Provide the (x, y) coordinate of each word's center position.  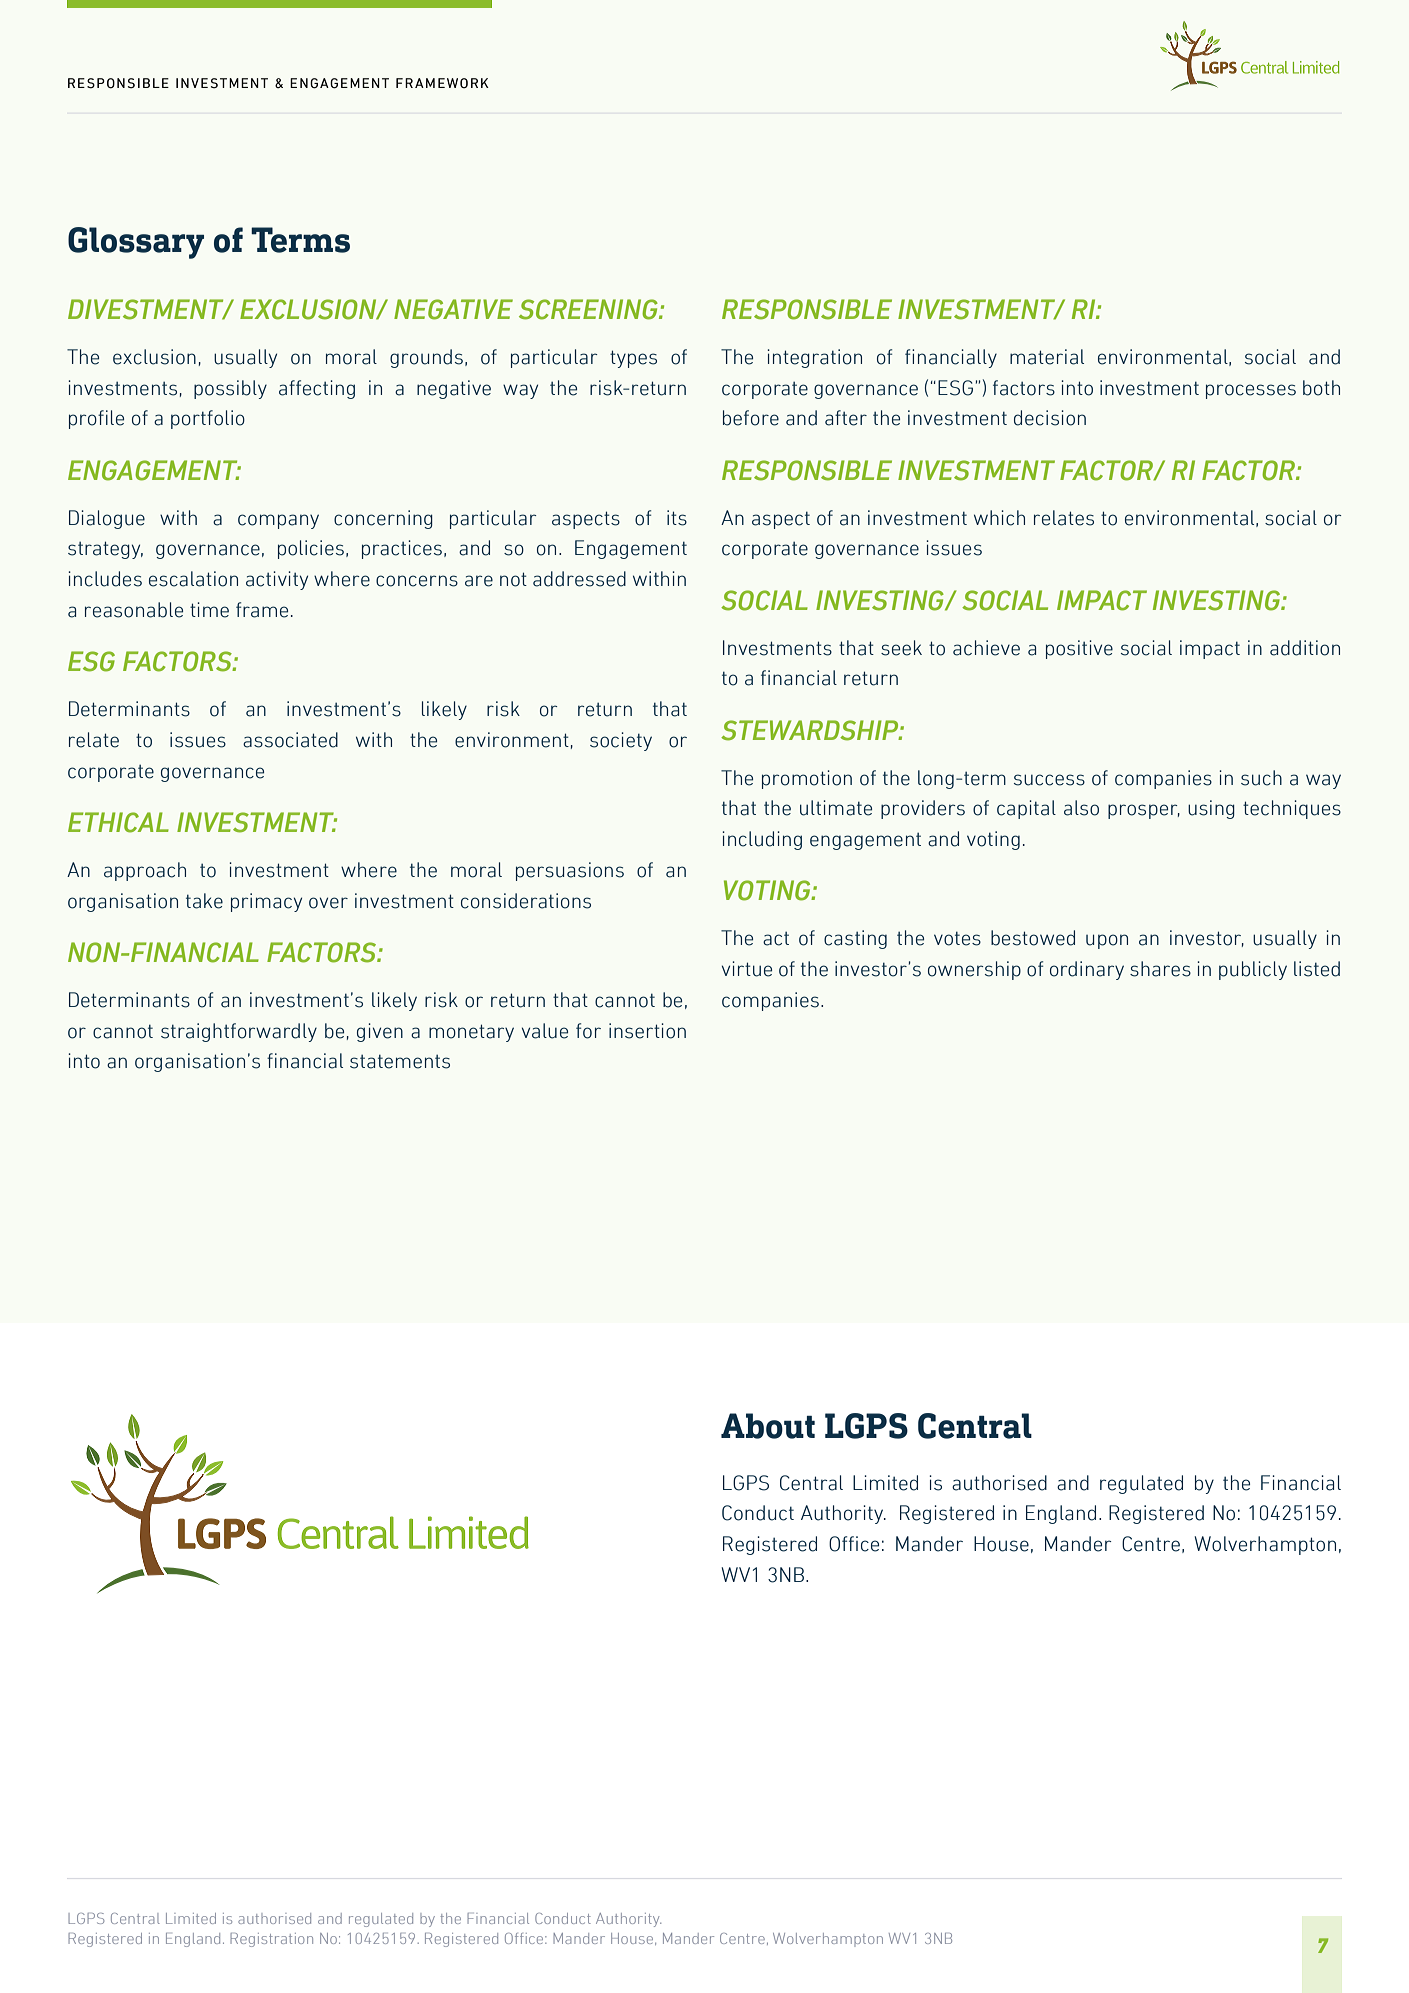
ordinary (1087, 970)
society (621, 741)
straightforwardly (239, 1032)
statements (400, 1061)
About (768, 1426)
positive (1079, 649)
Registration (271, 1940)
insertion (647, 1031)
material (1047, 357)
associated (290, 740)
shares (1160, 969)
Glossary (136, 243)
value (545, 1031)
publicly (1253, 970)
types (633, 359)
